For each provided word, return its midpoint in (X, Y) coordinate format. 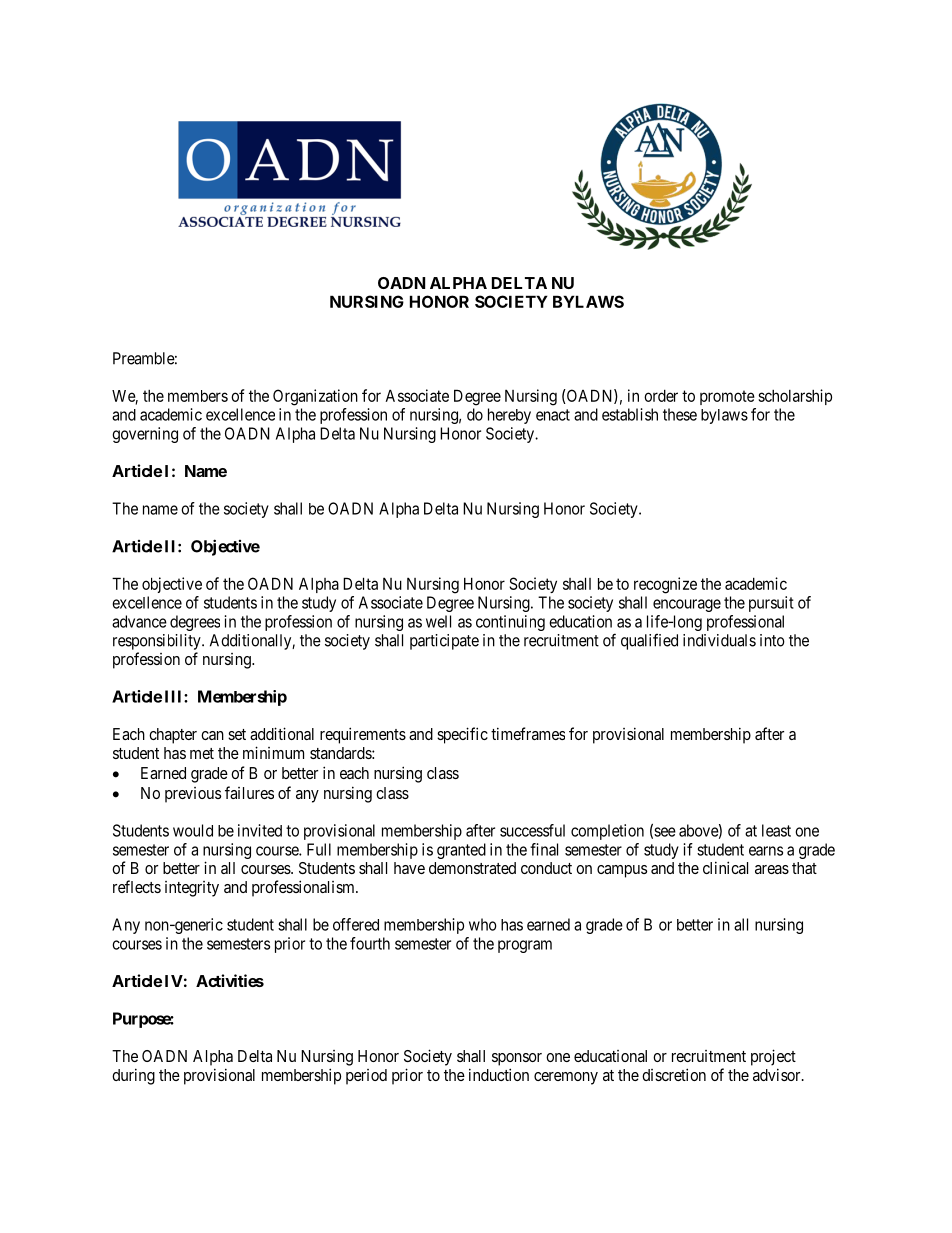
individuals (719, 640)
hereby (509, 416)
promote (727, 397)
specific (462, 735)
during (133, 1076)
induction (499, 1074)
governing (145, 435)
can (212, 735)
